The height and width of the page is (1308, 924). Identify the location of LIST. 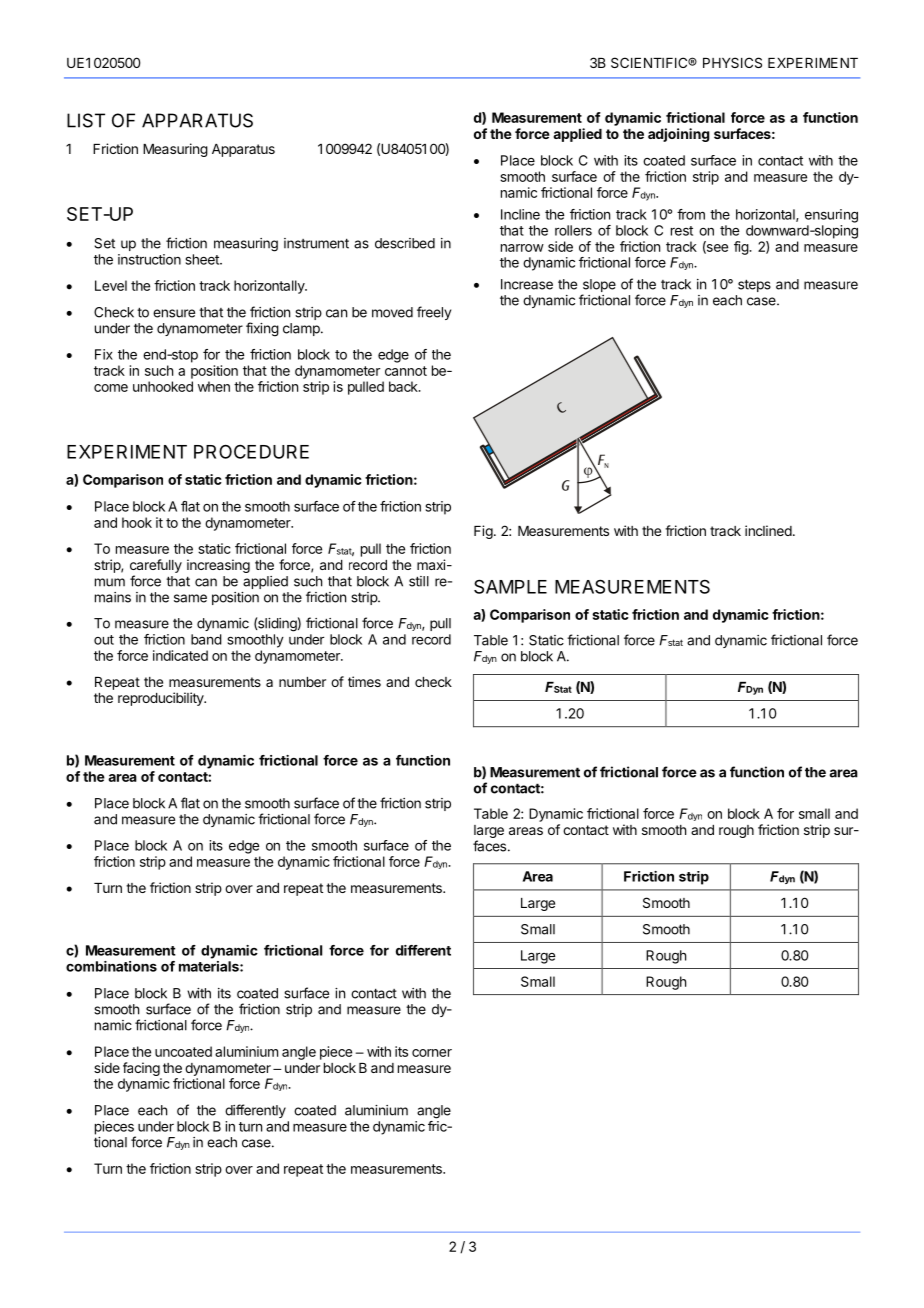
(86, 120).
